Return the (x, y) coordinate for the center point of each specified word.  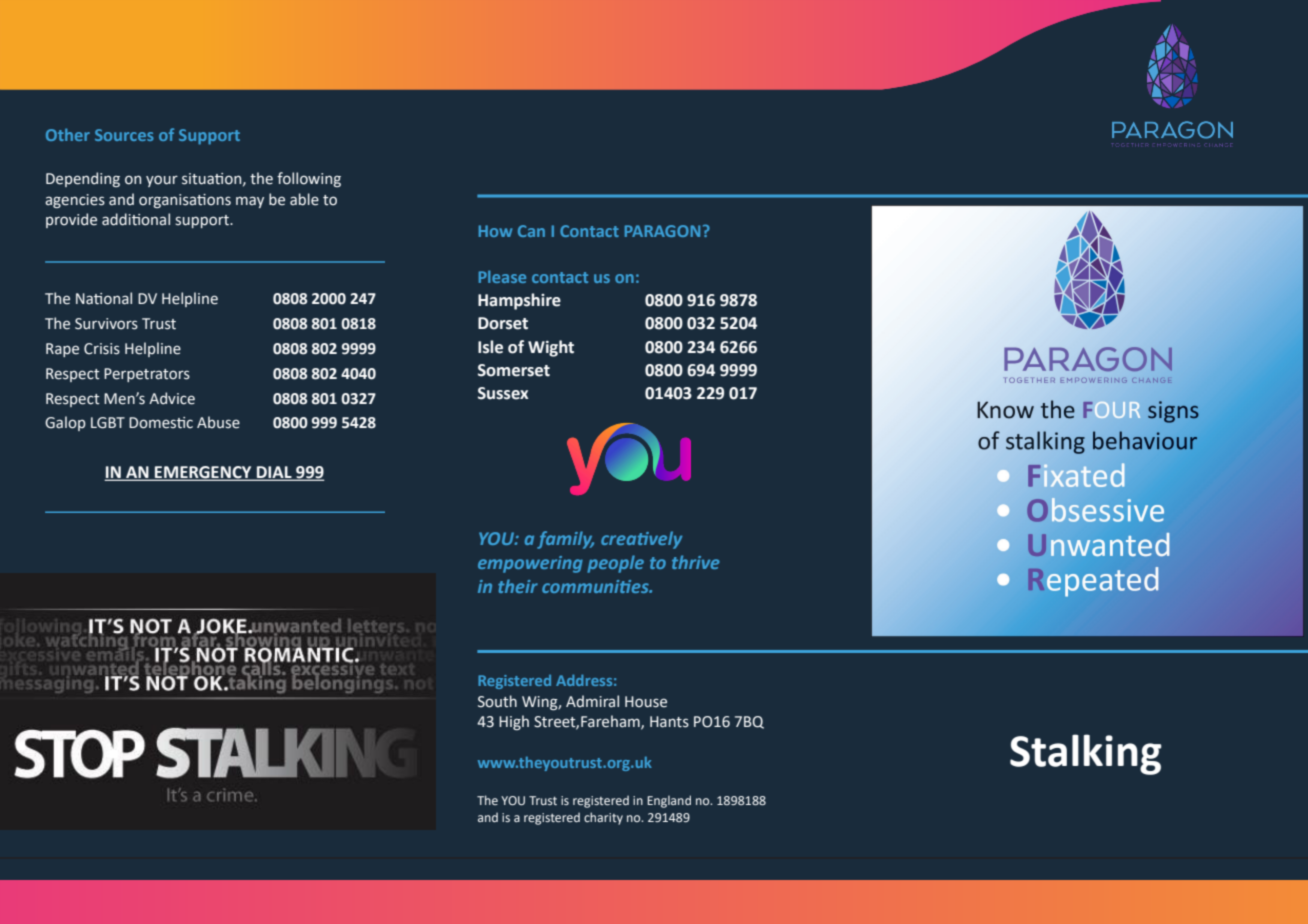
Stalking (1086, 754)
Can (531, 231)
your (162, 181)
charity (603, 818)
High (514, 722)
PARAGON (662, 231)
